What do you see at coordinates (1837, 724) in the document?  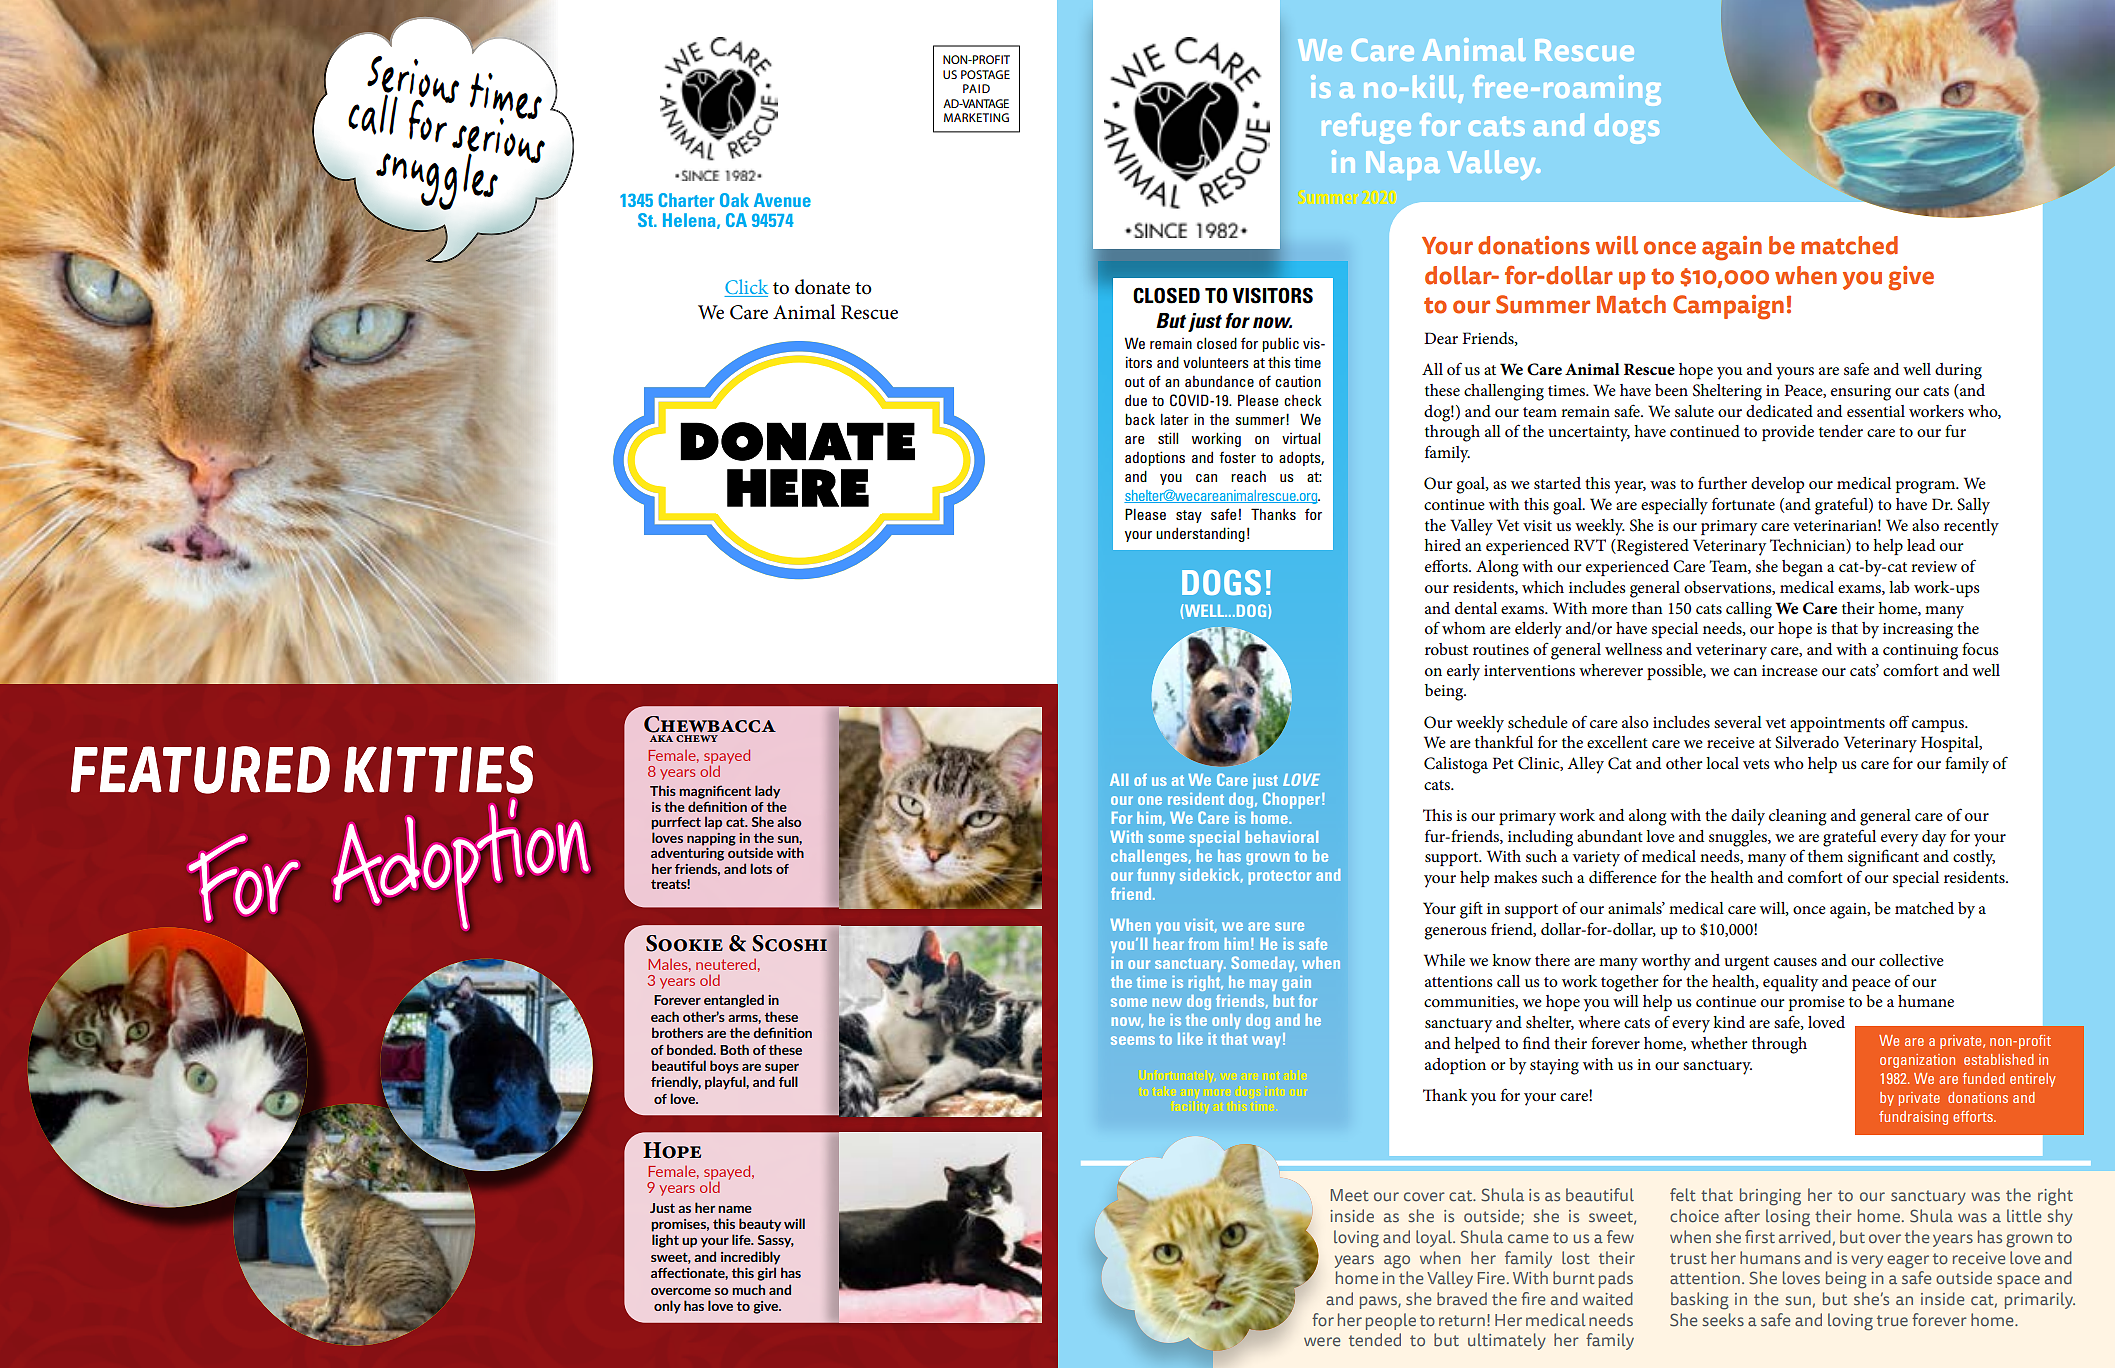 I see `appointments` at bounding box center [1837, 724].
